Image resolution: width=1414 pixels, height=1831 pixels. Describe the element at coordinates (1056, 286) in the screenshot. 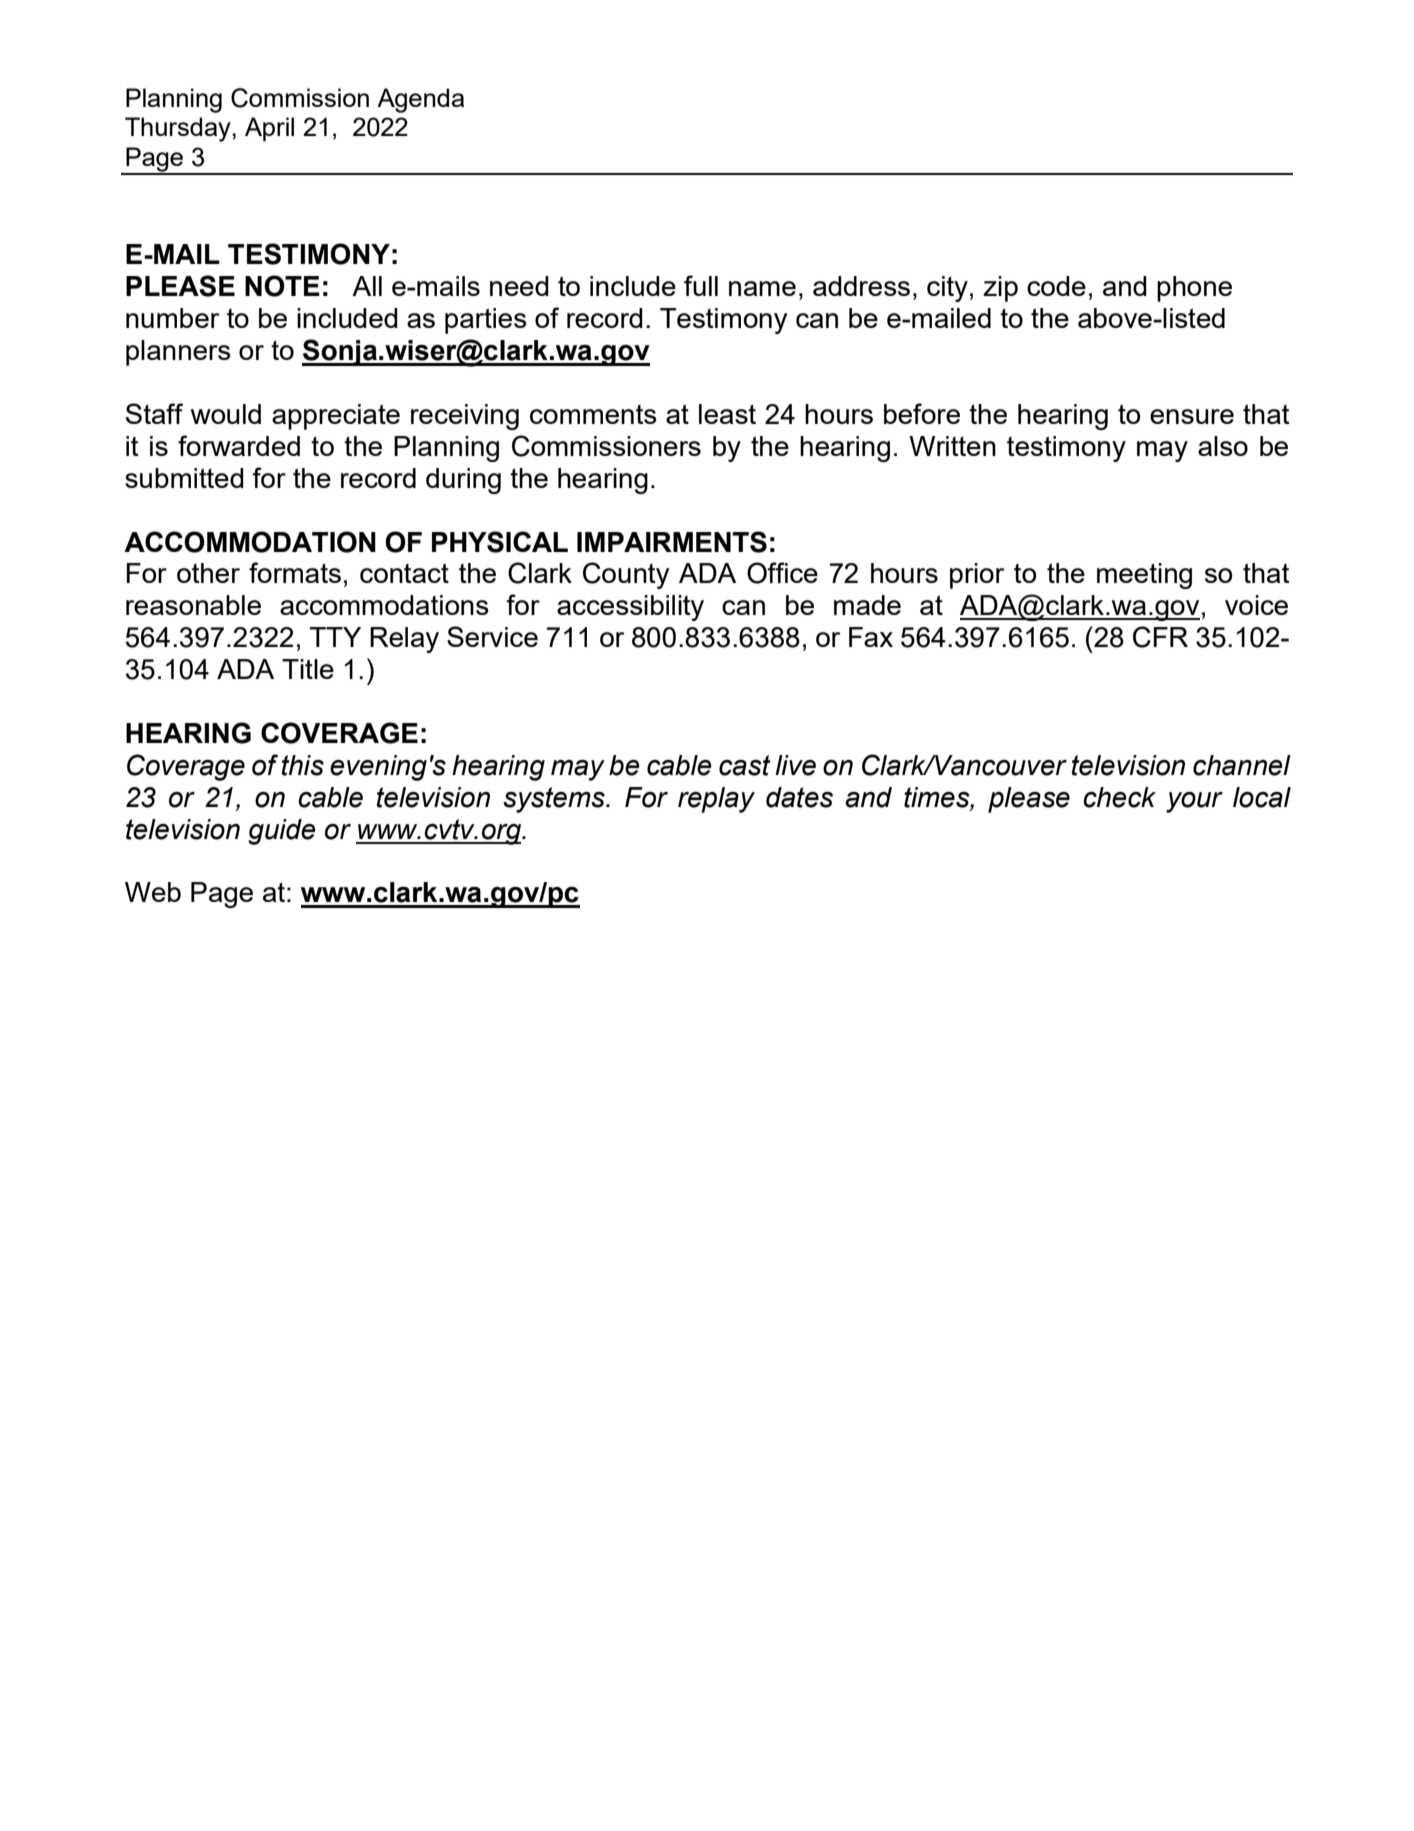

I see `code` at that location.
